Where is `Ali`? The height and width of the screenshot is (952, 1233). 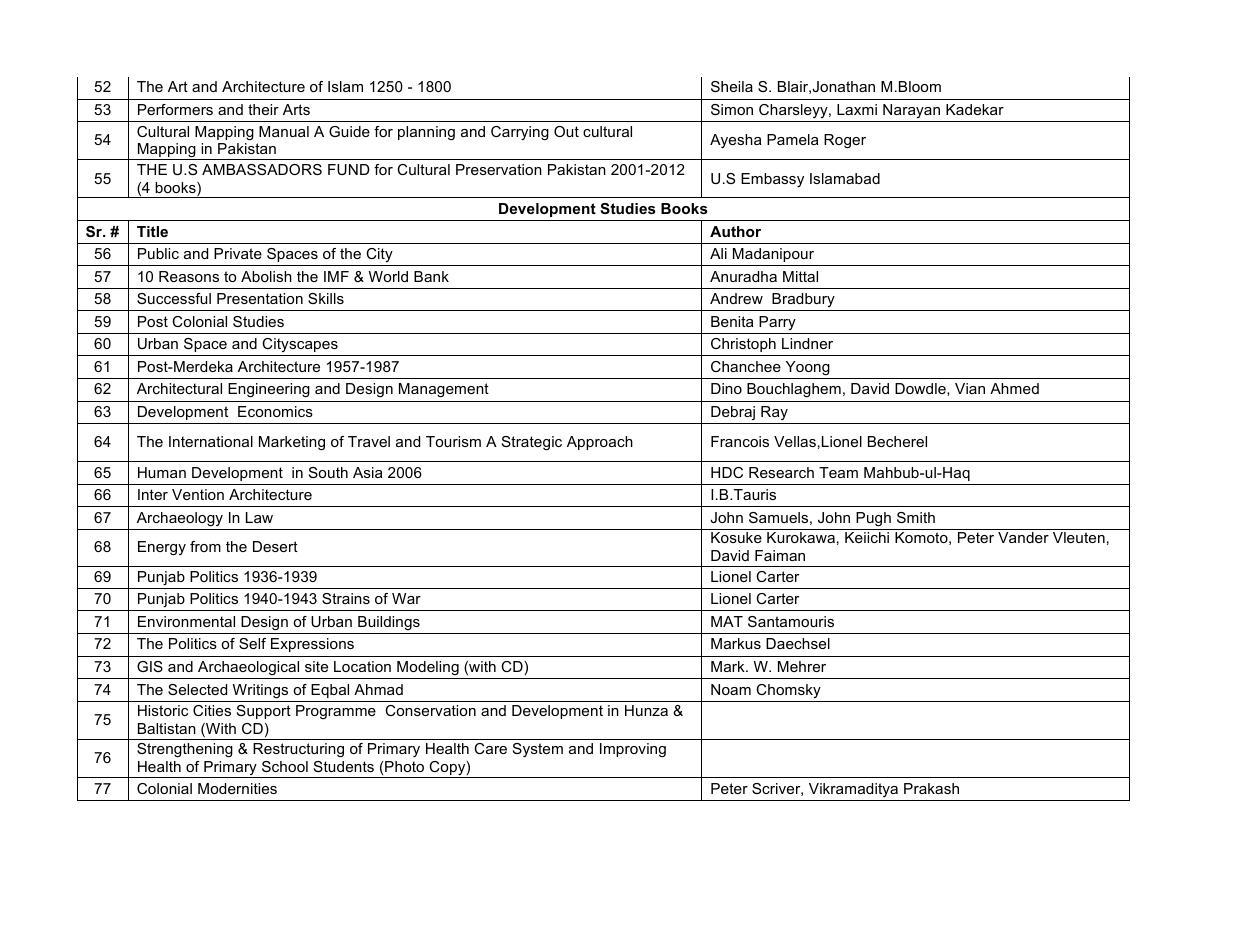
Ali is located at coordinates (718, 253).
